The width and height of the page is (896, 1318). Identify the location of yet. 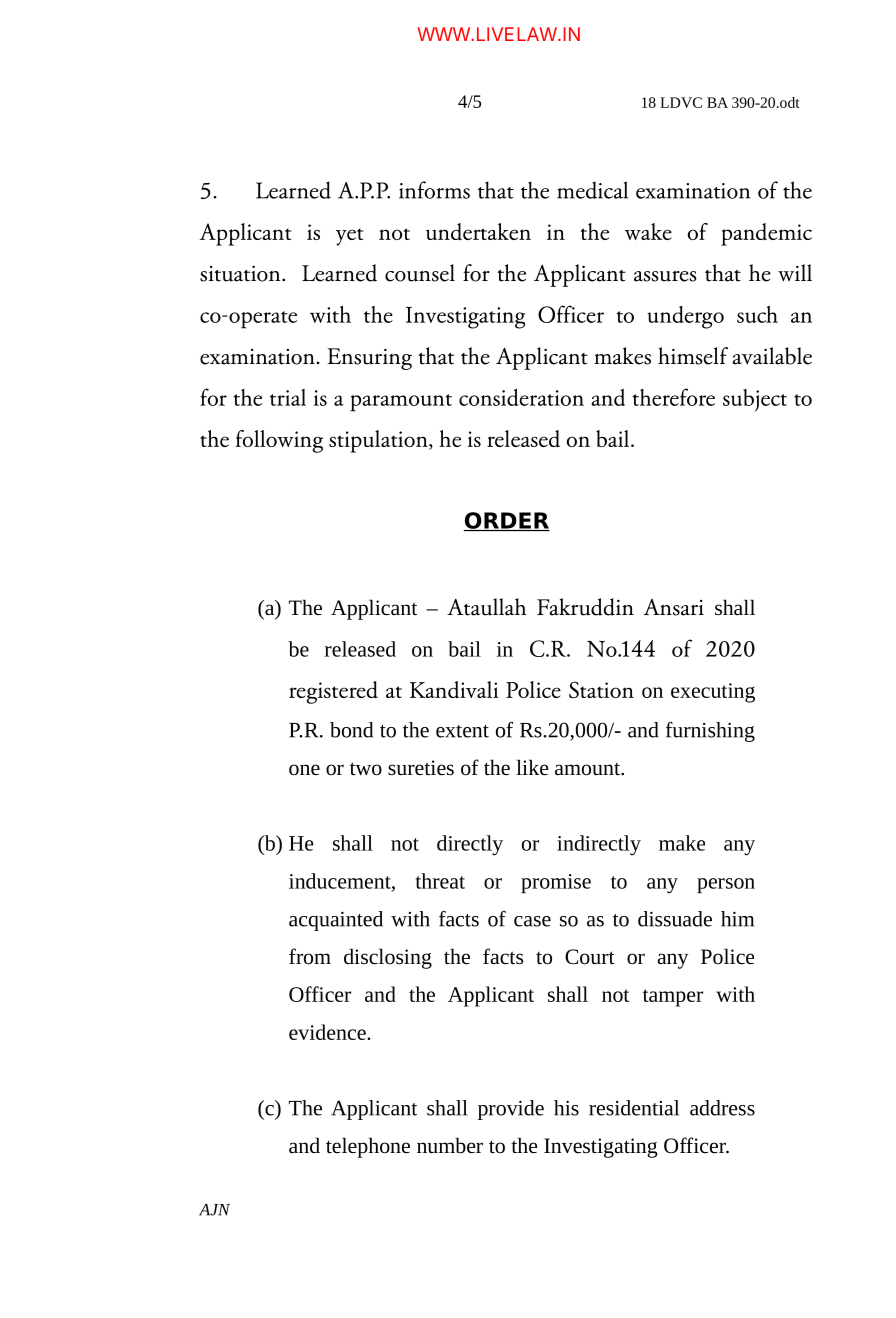
(350, 237).
